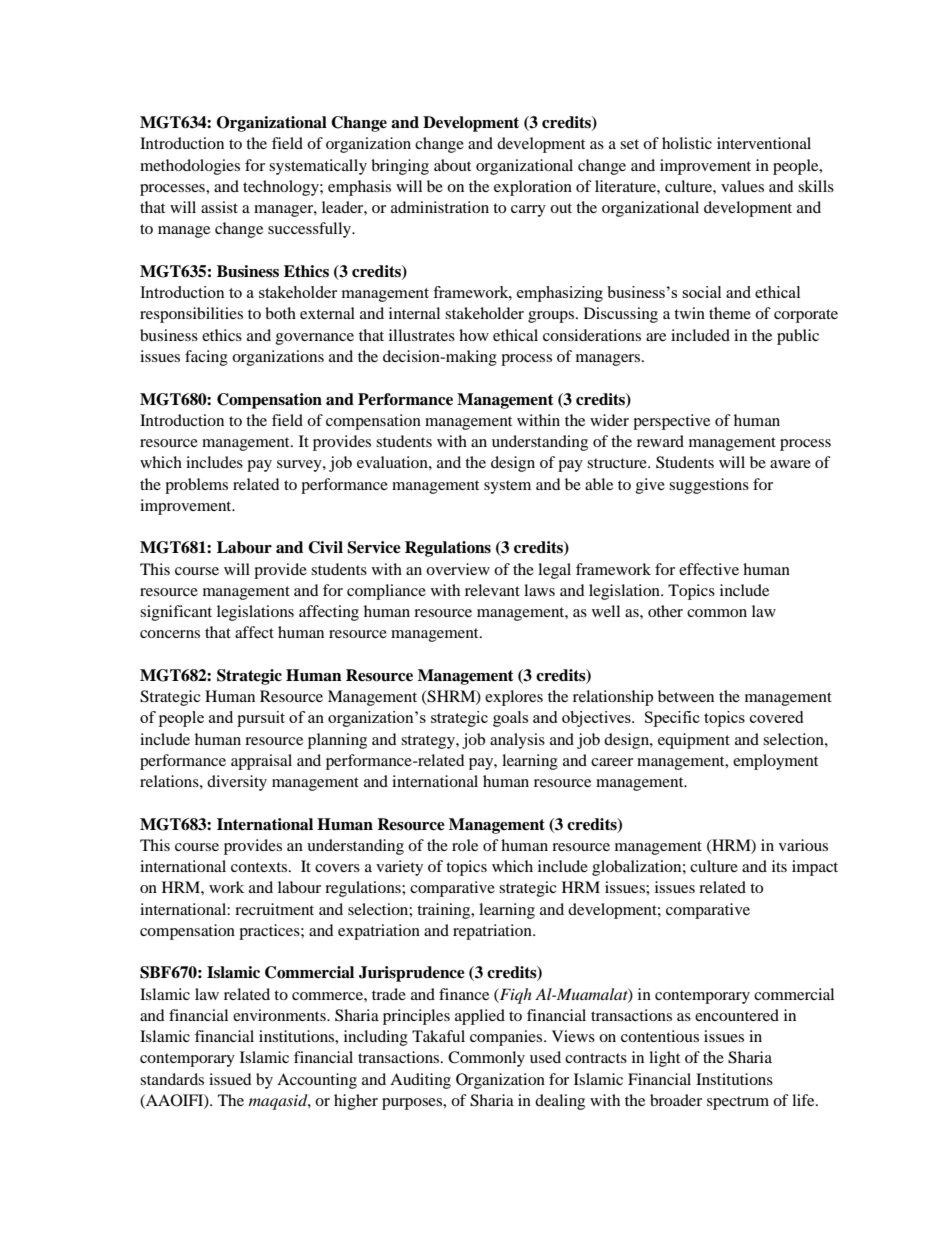 The height and width of the screenshot is (1233, 952). What do you see at coordinates (452, 165) in the screenshot?
I see `about` at bounding box center [452, 165].
